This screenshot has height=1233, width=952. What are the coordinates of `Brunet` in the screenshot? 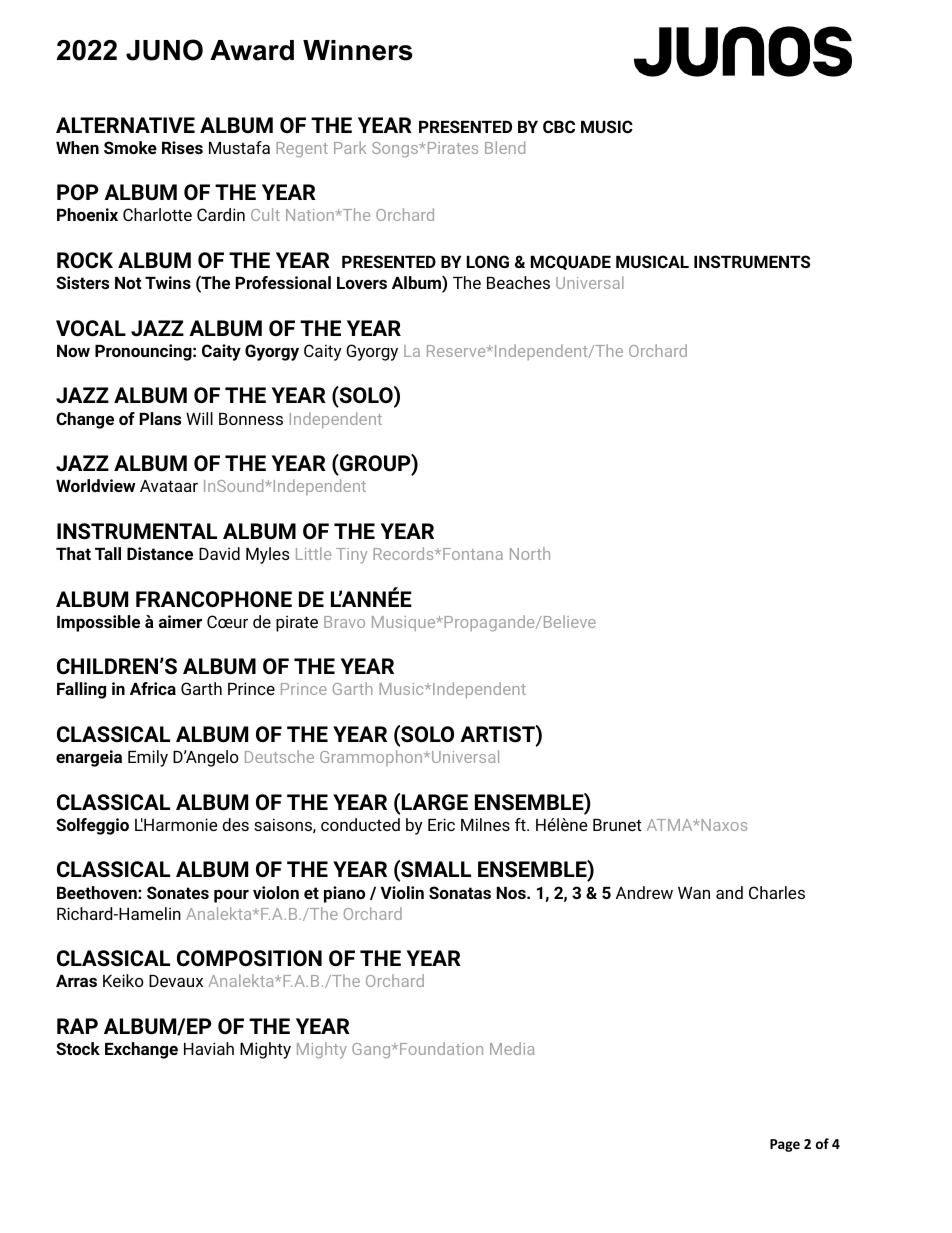 It's located at (617, 825).
